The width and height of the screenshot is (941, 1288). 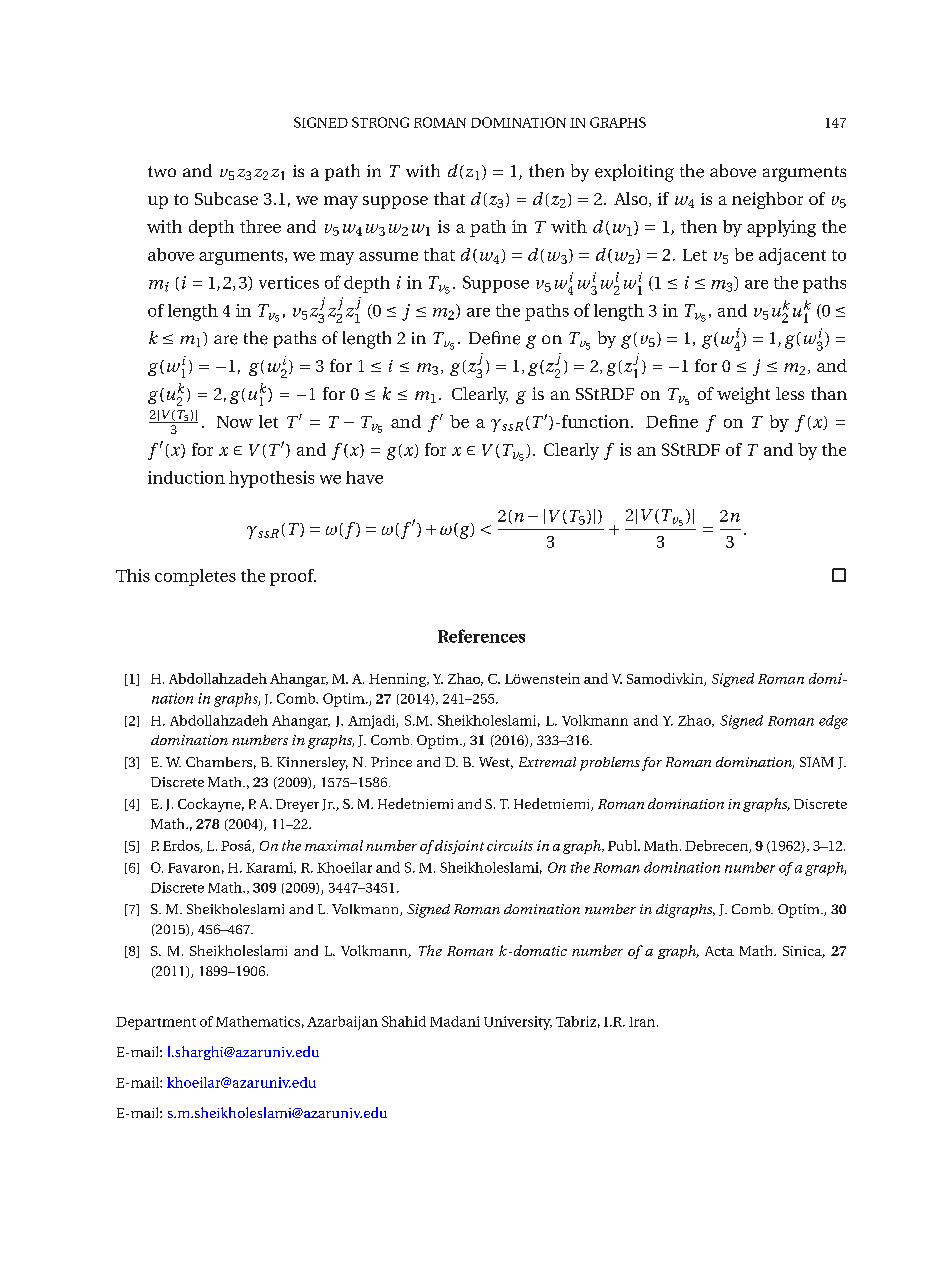 I want to click on University, so click(x=518, y=1023).
